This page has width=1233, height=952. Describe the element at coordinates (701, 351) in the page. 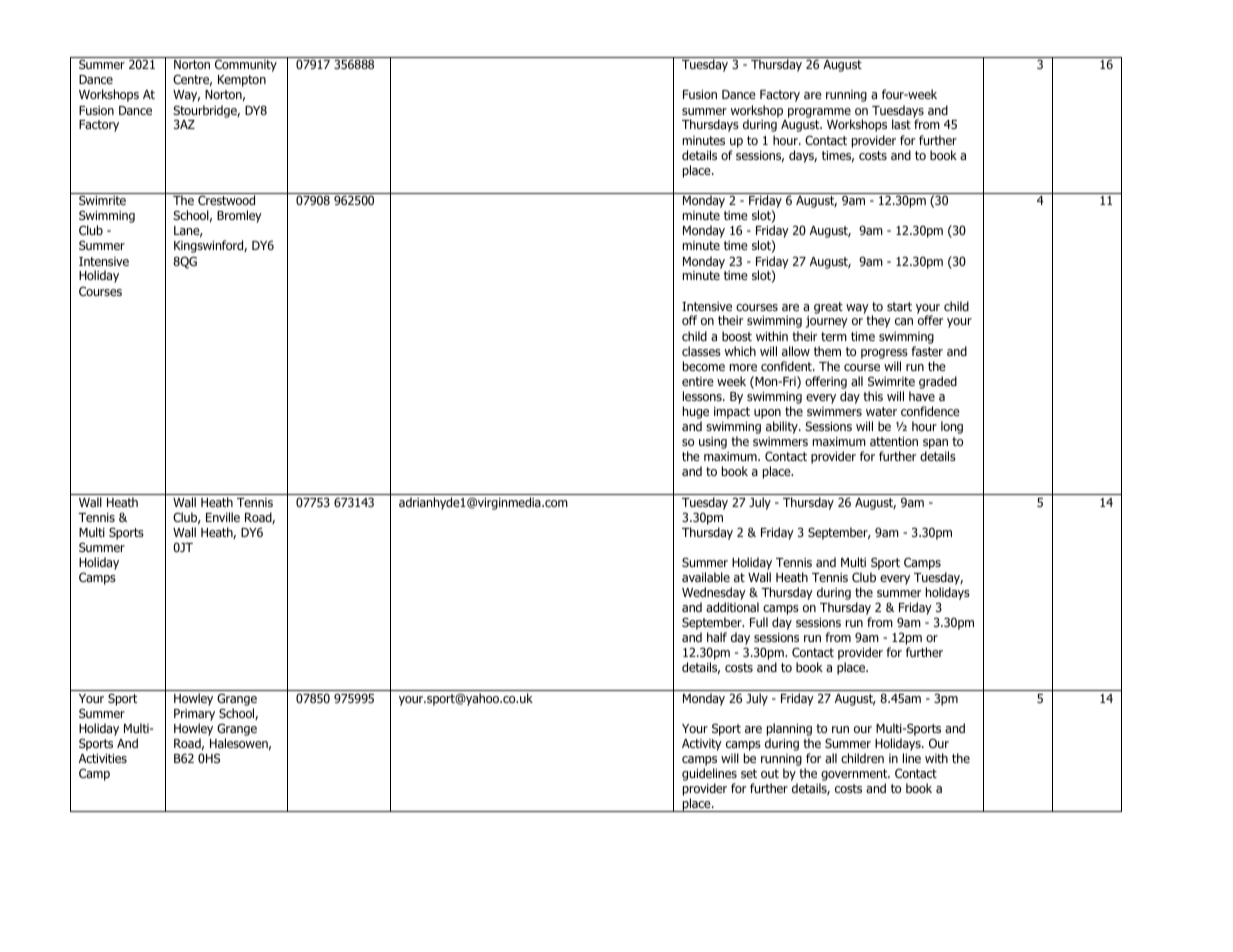

I see `classes` at that location.
